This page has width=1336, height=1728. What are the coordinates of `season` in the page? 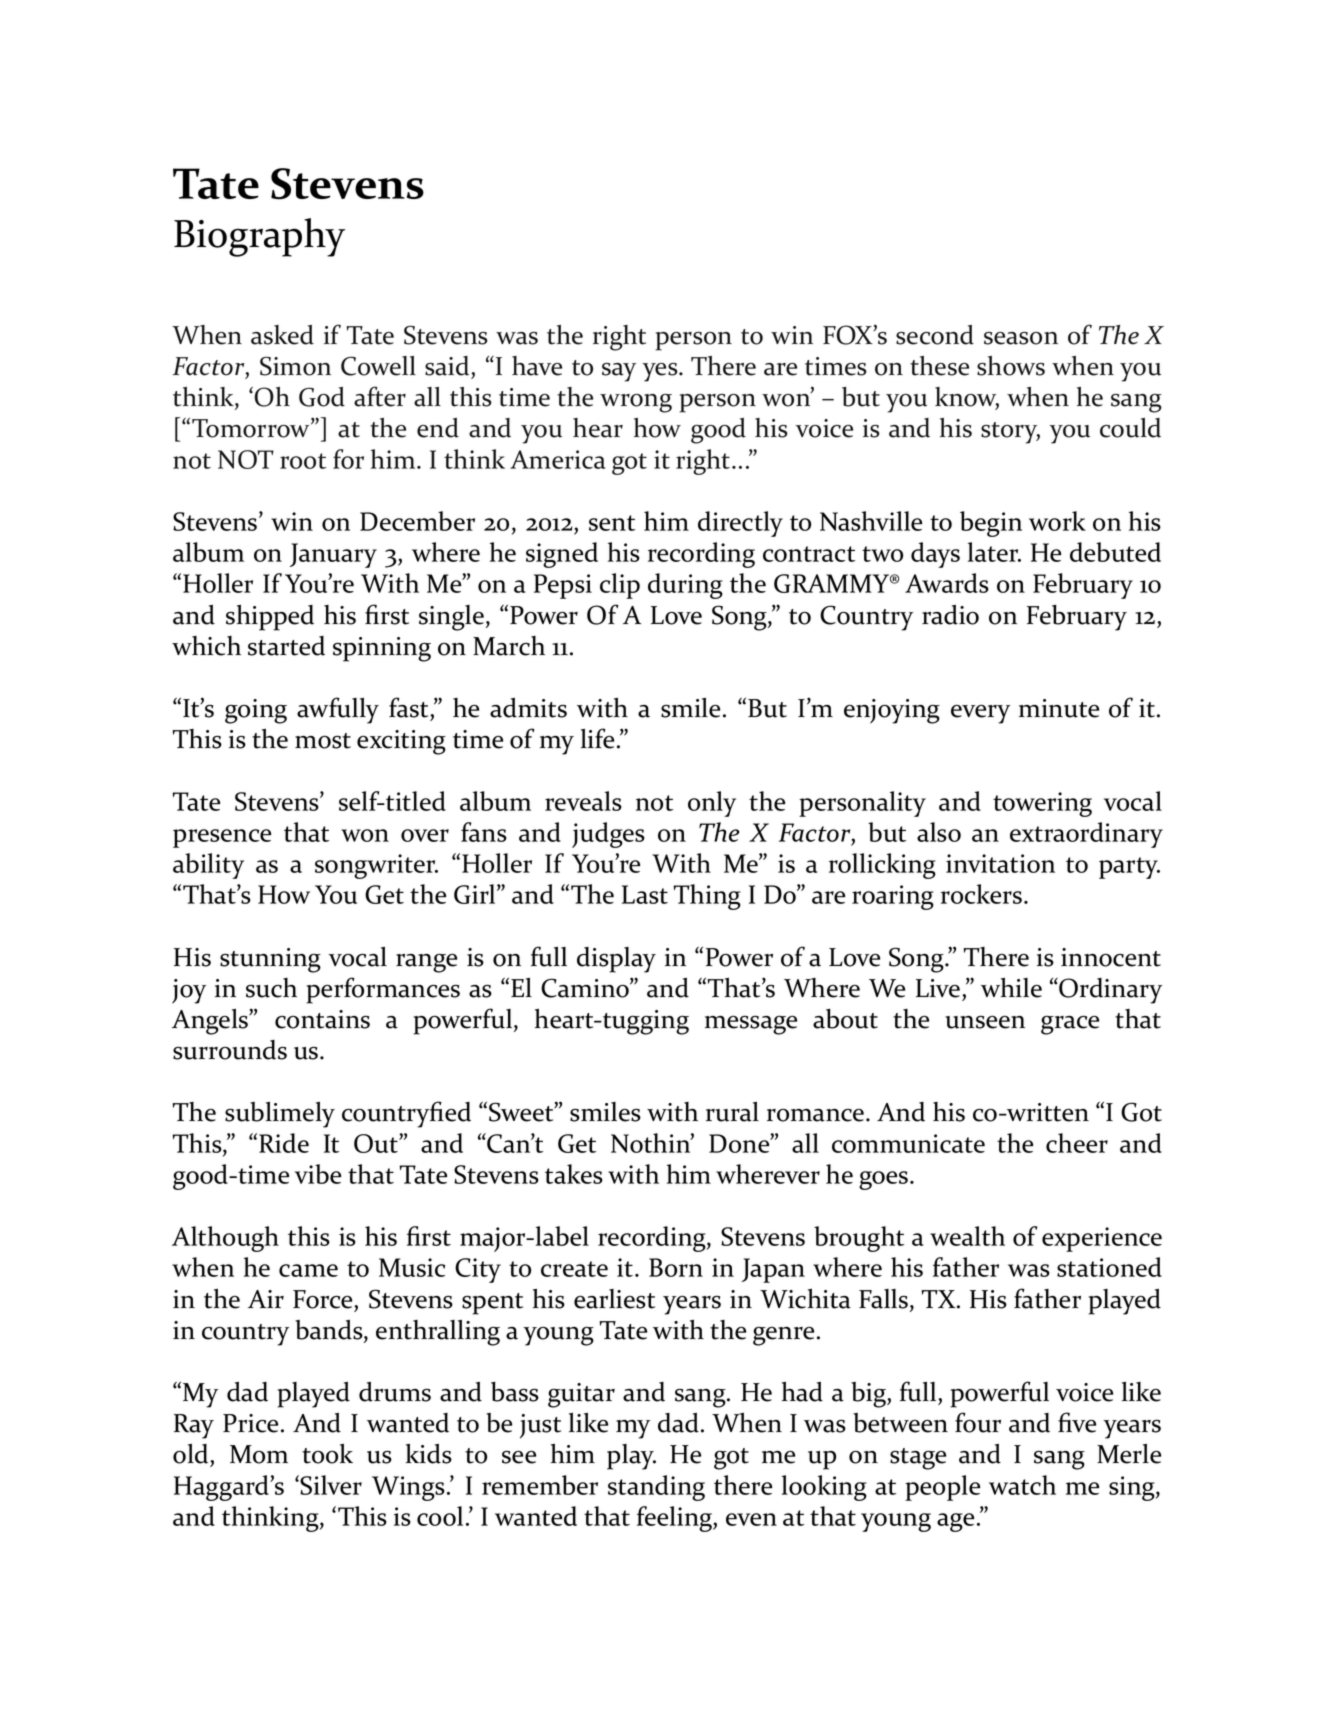 It's located at (1021, 338).
